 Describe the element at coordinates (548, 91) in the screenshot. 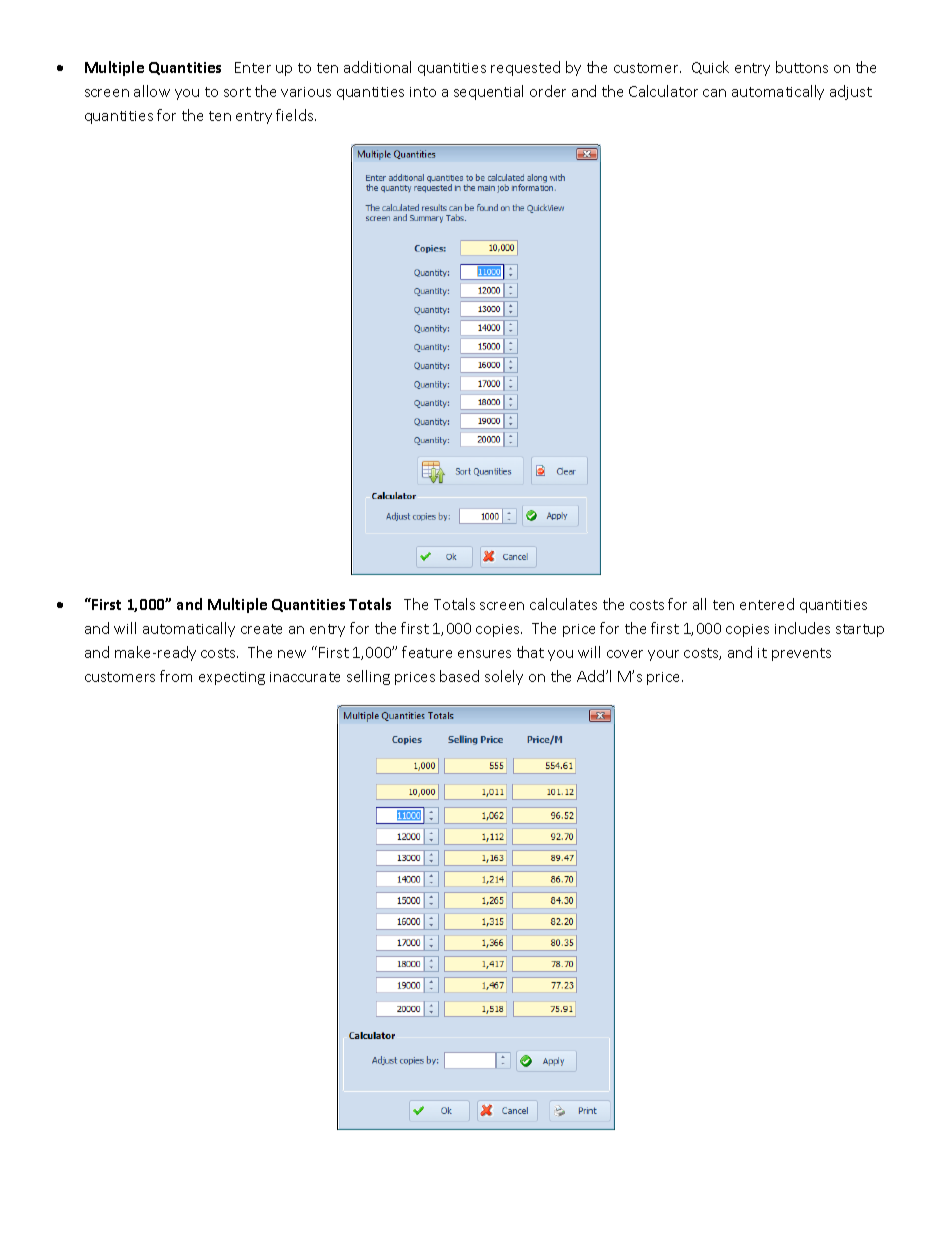

I see `order` at that location.
